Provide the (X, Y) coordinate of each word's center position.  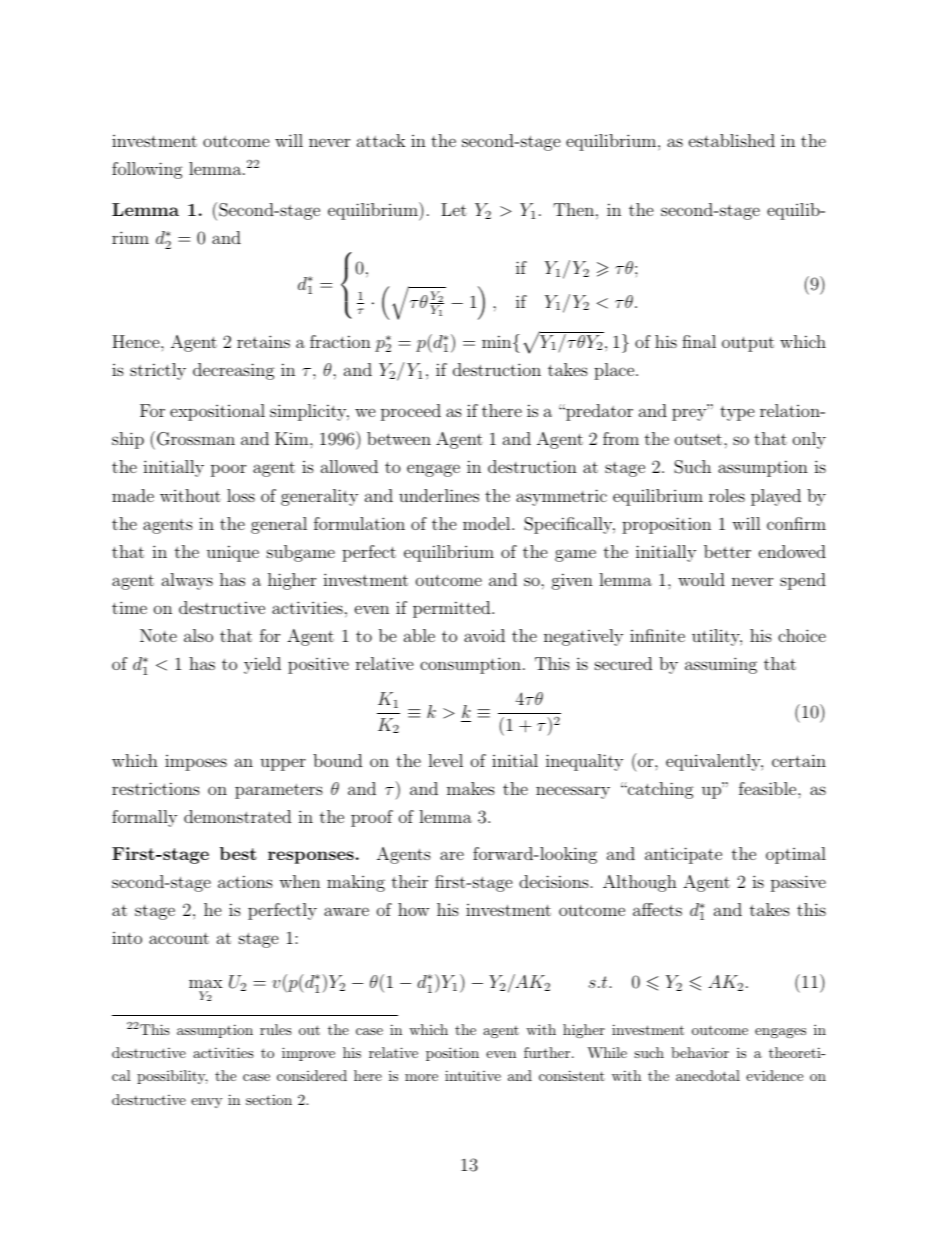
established (732, 140)
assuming (721, 665)
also (198, 635)
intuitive (473, 1075)
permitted (453, 609)
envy (206, 1103)
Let (454, 209)
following (147, 170)
